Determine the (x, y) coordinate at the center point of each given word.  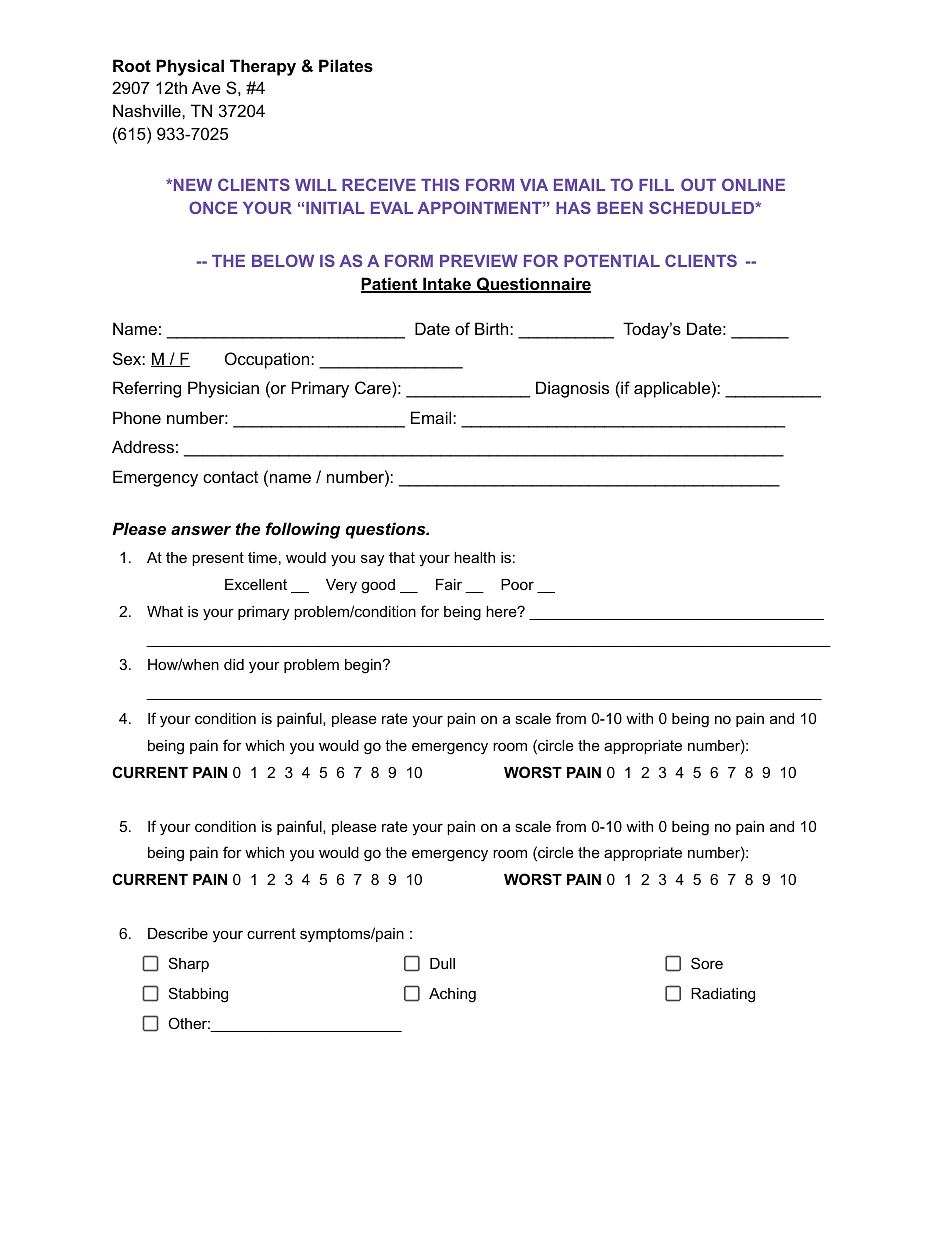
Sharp (189, 964)
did (234, 664)
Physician (223, 389)
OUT (698, 184)
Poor (517, 584)
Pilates (346, 65)
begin (363, 666)
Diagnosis (572, 389)
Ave (206, 87)
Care (374, 387)
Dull (442, 963)
